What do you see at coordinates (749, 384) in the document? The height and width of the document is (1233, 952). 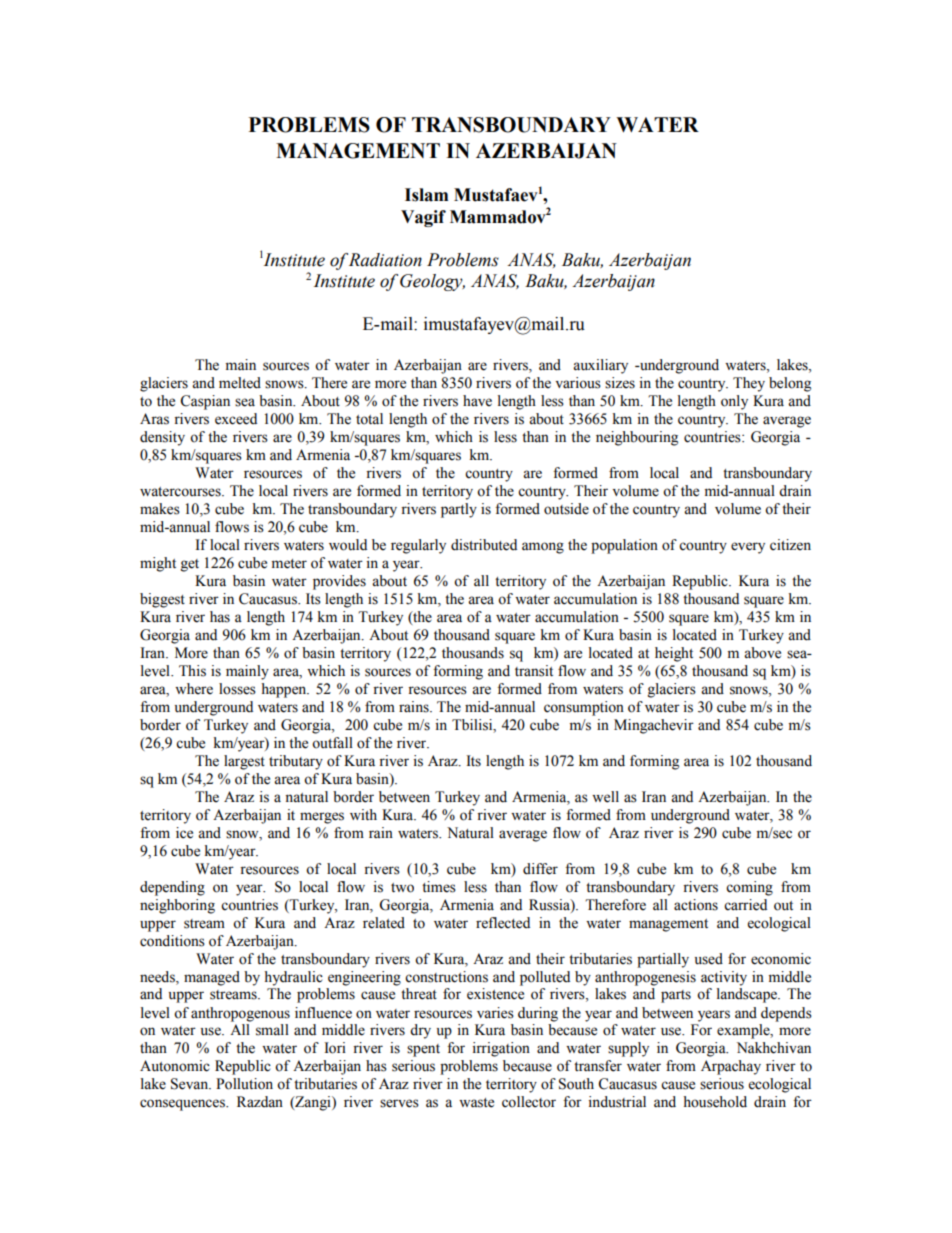 I see `They` at bounding box center [749, 384].
